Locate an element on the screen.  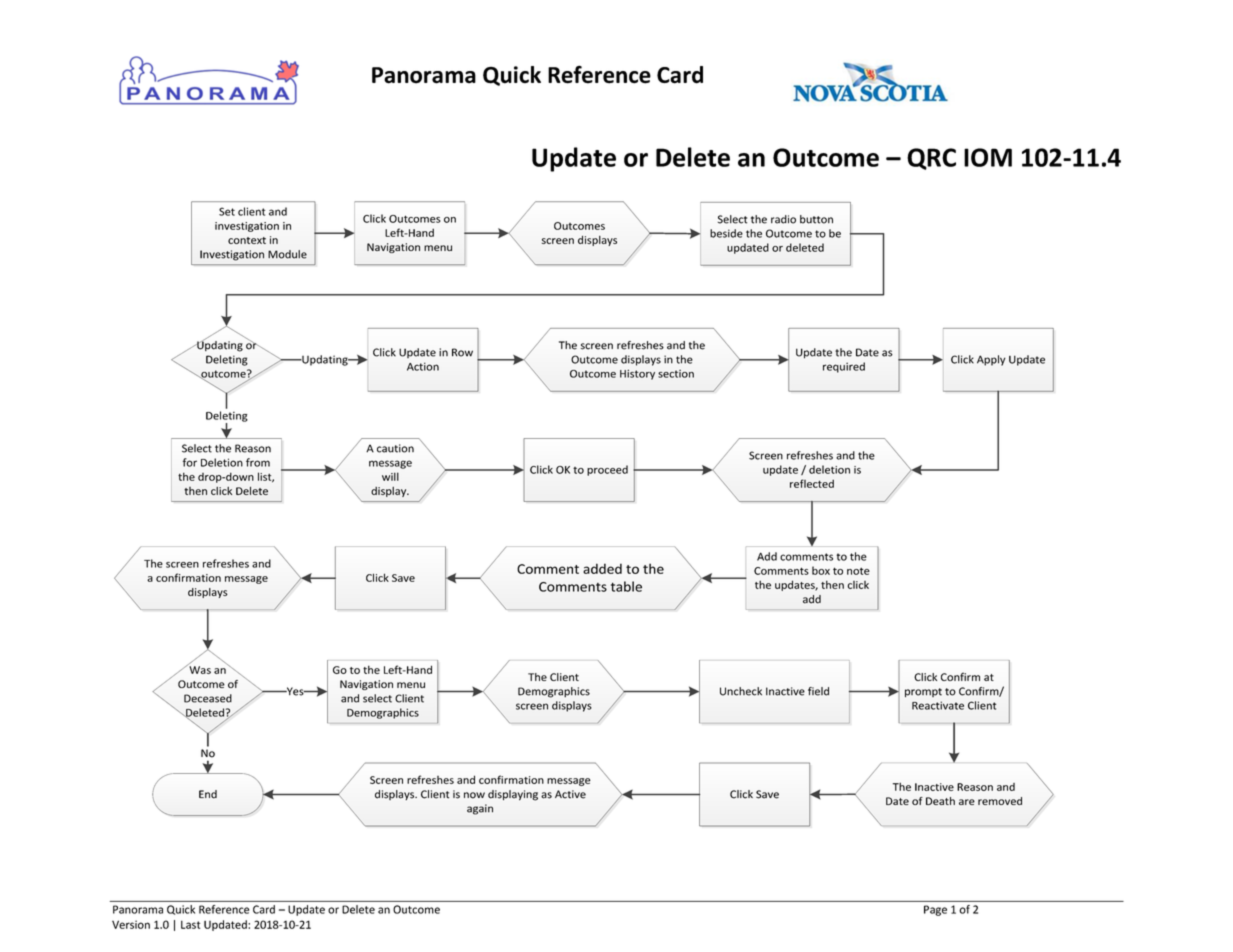
QRC is located at coordinates (931, 159).
